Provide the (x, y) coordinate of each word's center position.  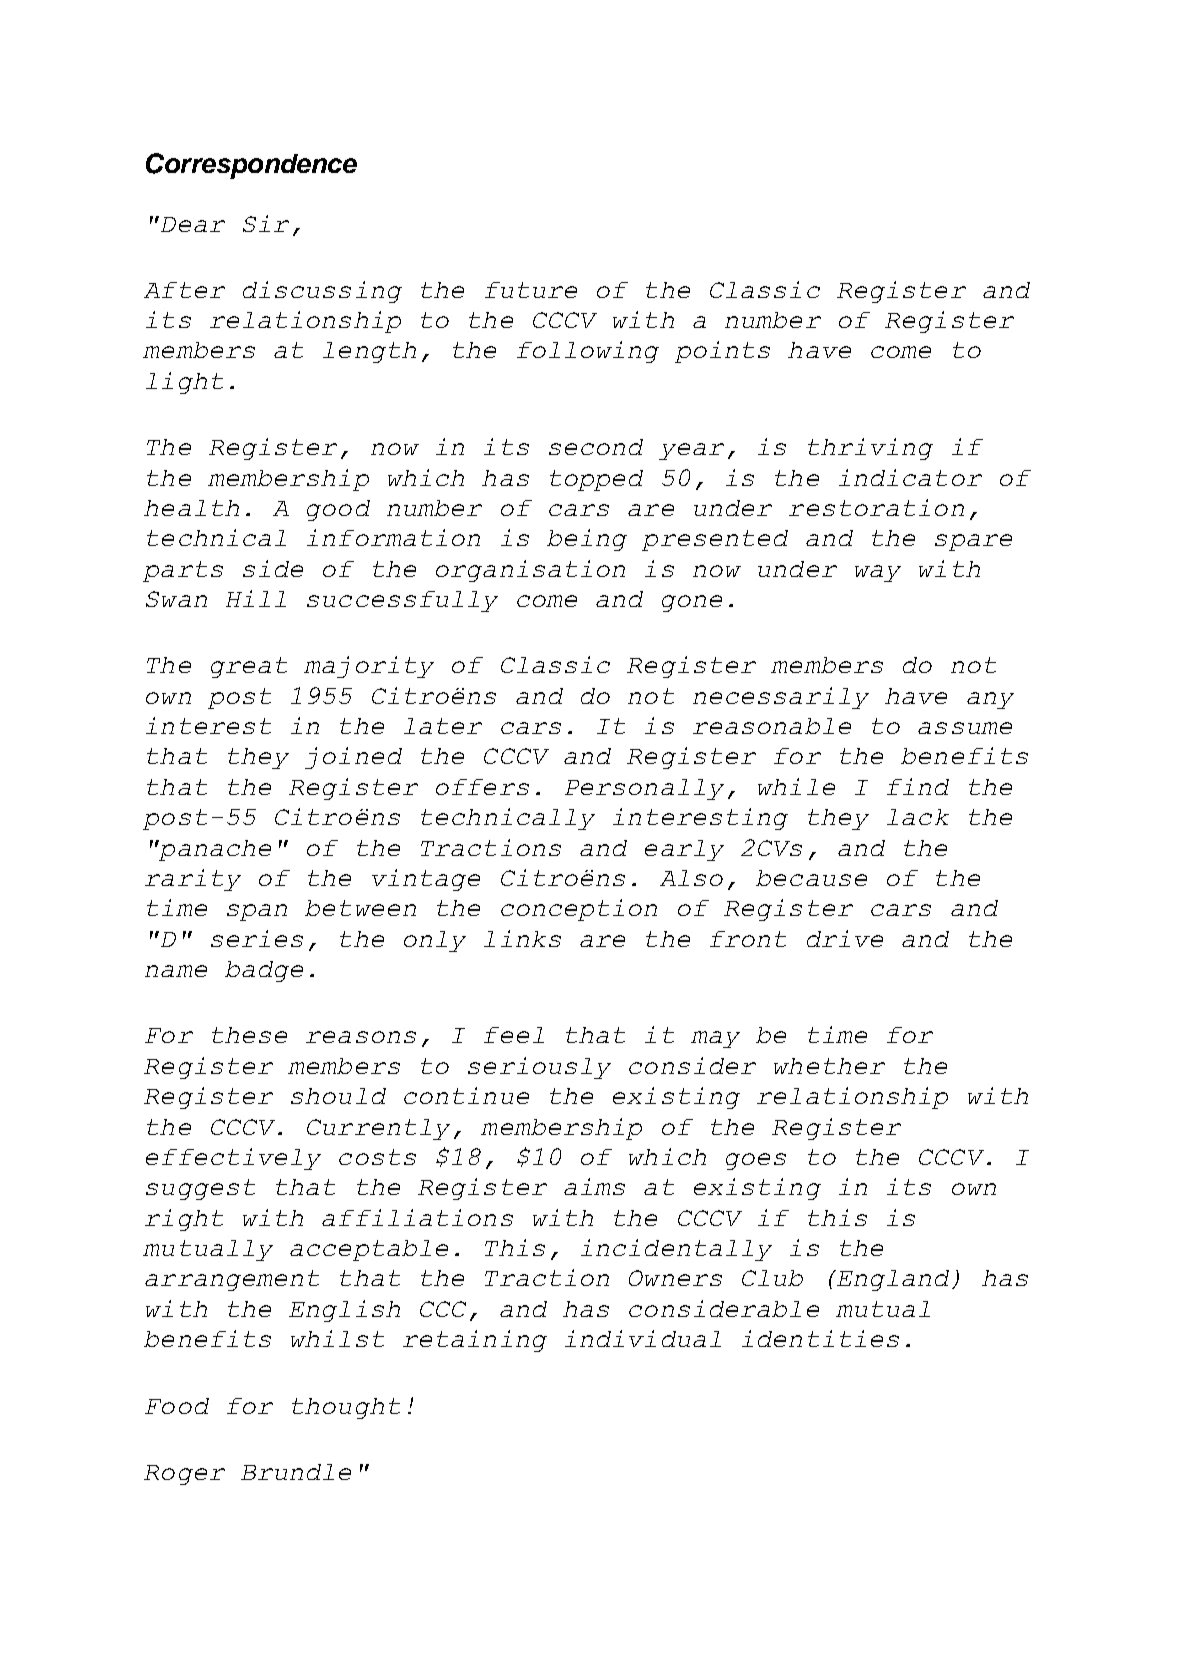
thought (346, 1408)
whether (829, 1066)
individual (643, 1338)
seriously (539, 1068)
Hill (256, 598)
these (249, 1035)
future (531, 290)
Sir (266, 223)
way (878, 573)
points (722, 352)
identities (820, 1338)
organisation (530, 571)
